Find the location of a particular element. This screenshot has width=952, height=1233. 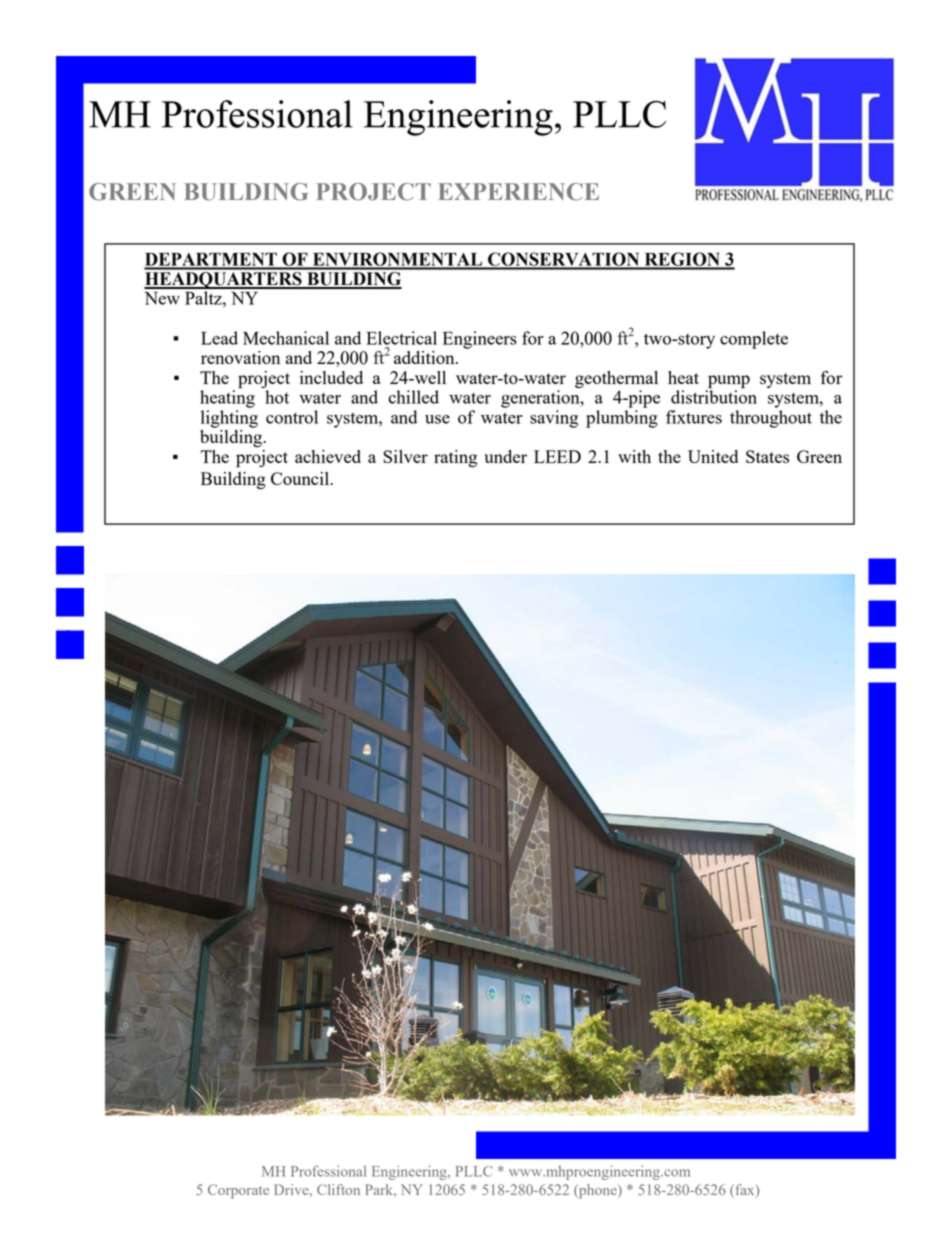

New is located at coordinates (162, 298).
